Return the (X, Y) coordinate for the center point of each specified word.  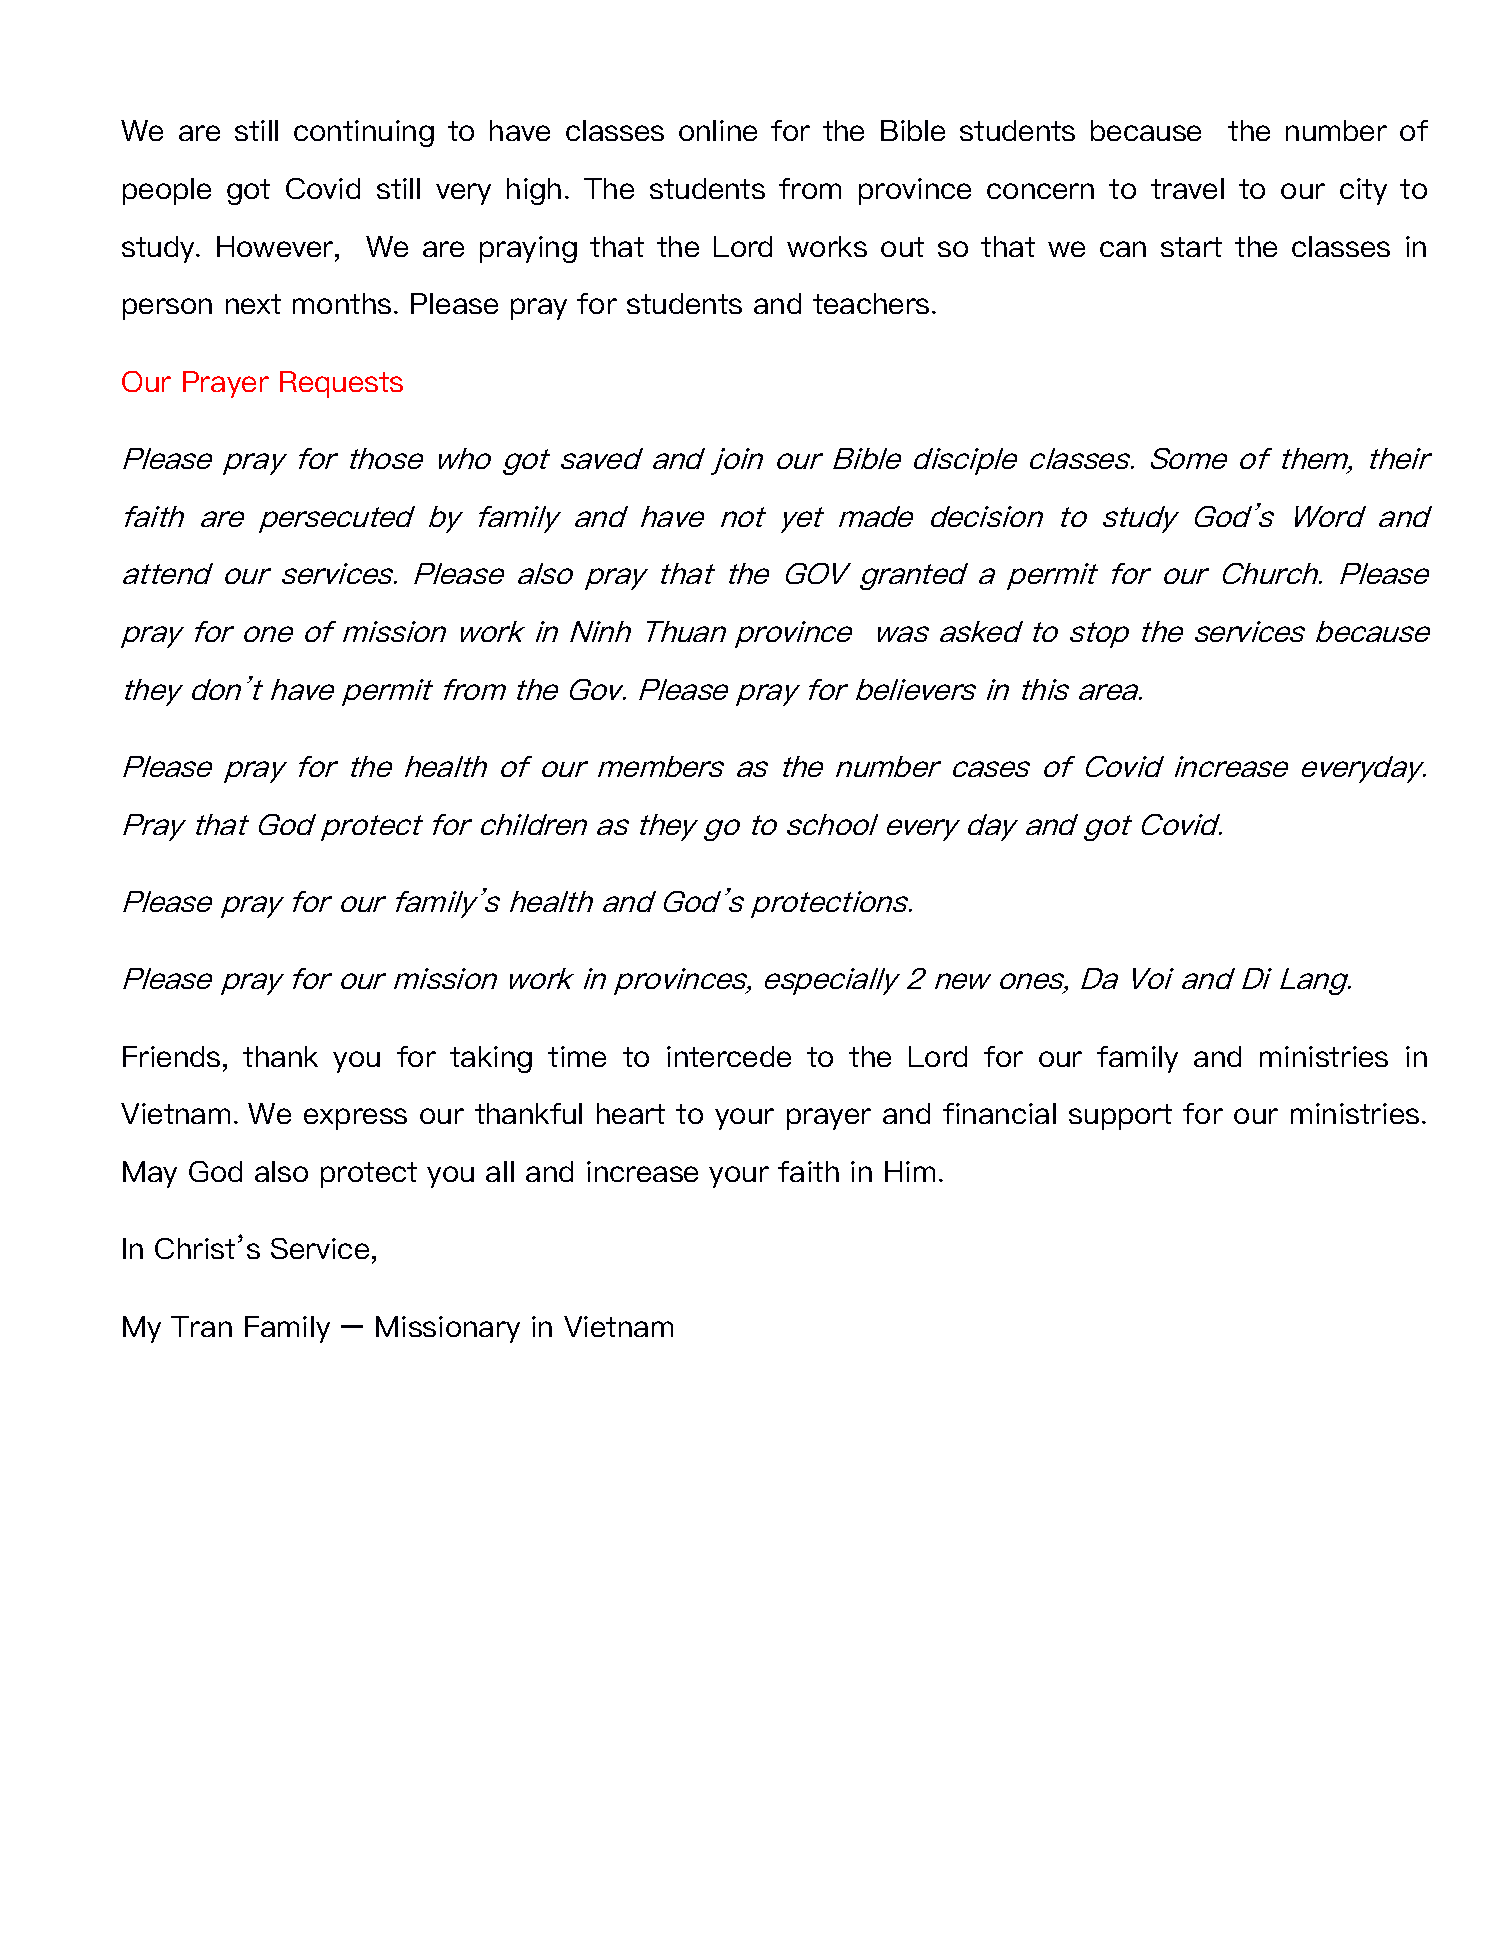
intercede (729, 1056)
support (1120, 1117)
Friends (171, 1056)
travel (1187, 188)
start (1191, 247)
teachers (871, 303)
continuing (364, 133)
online (718, 130)
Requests (341, 384)
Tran (201, 1326)
